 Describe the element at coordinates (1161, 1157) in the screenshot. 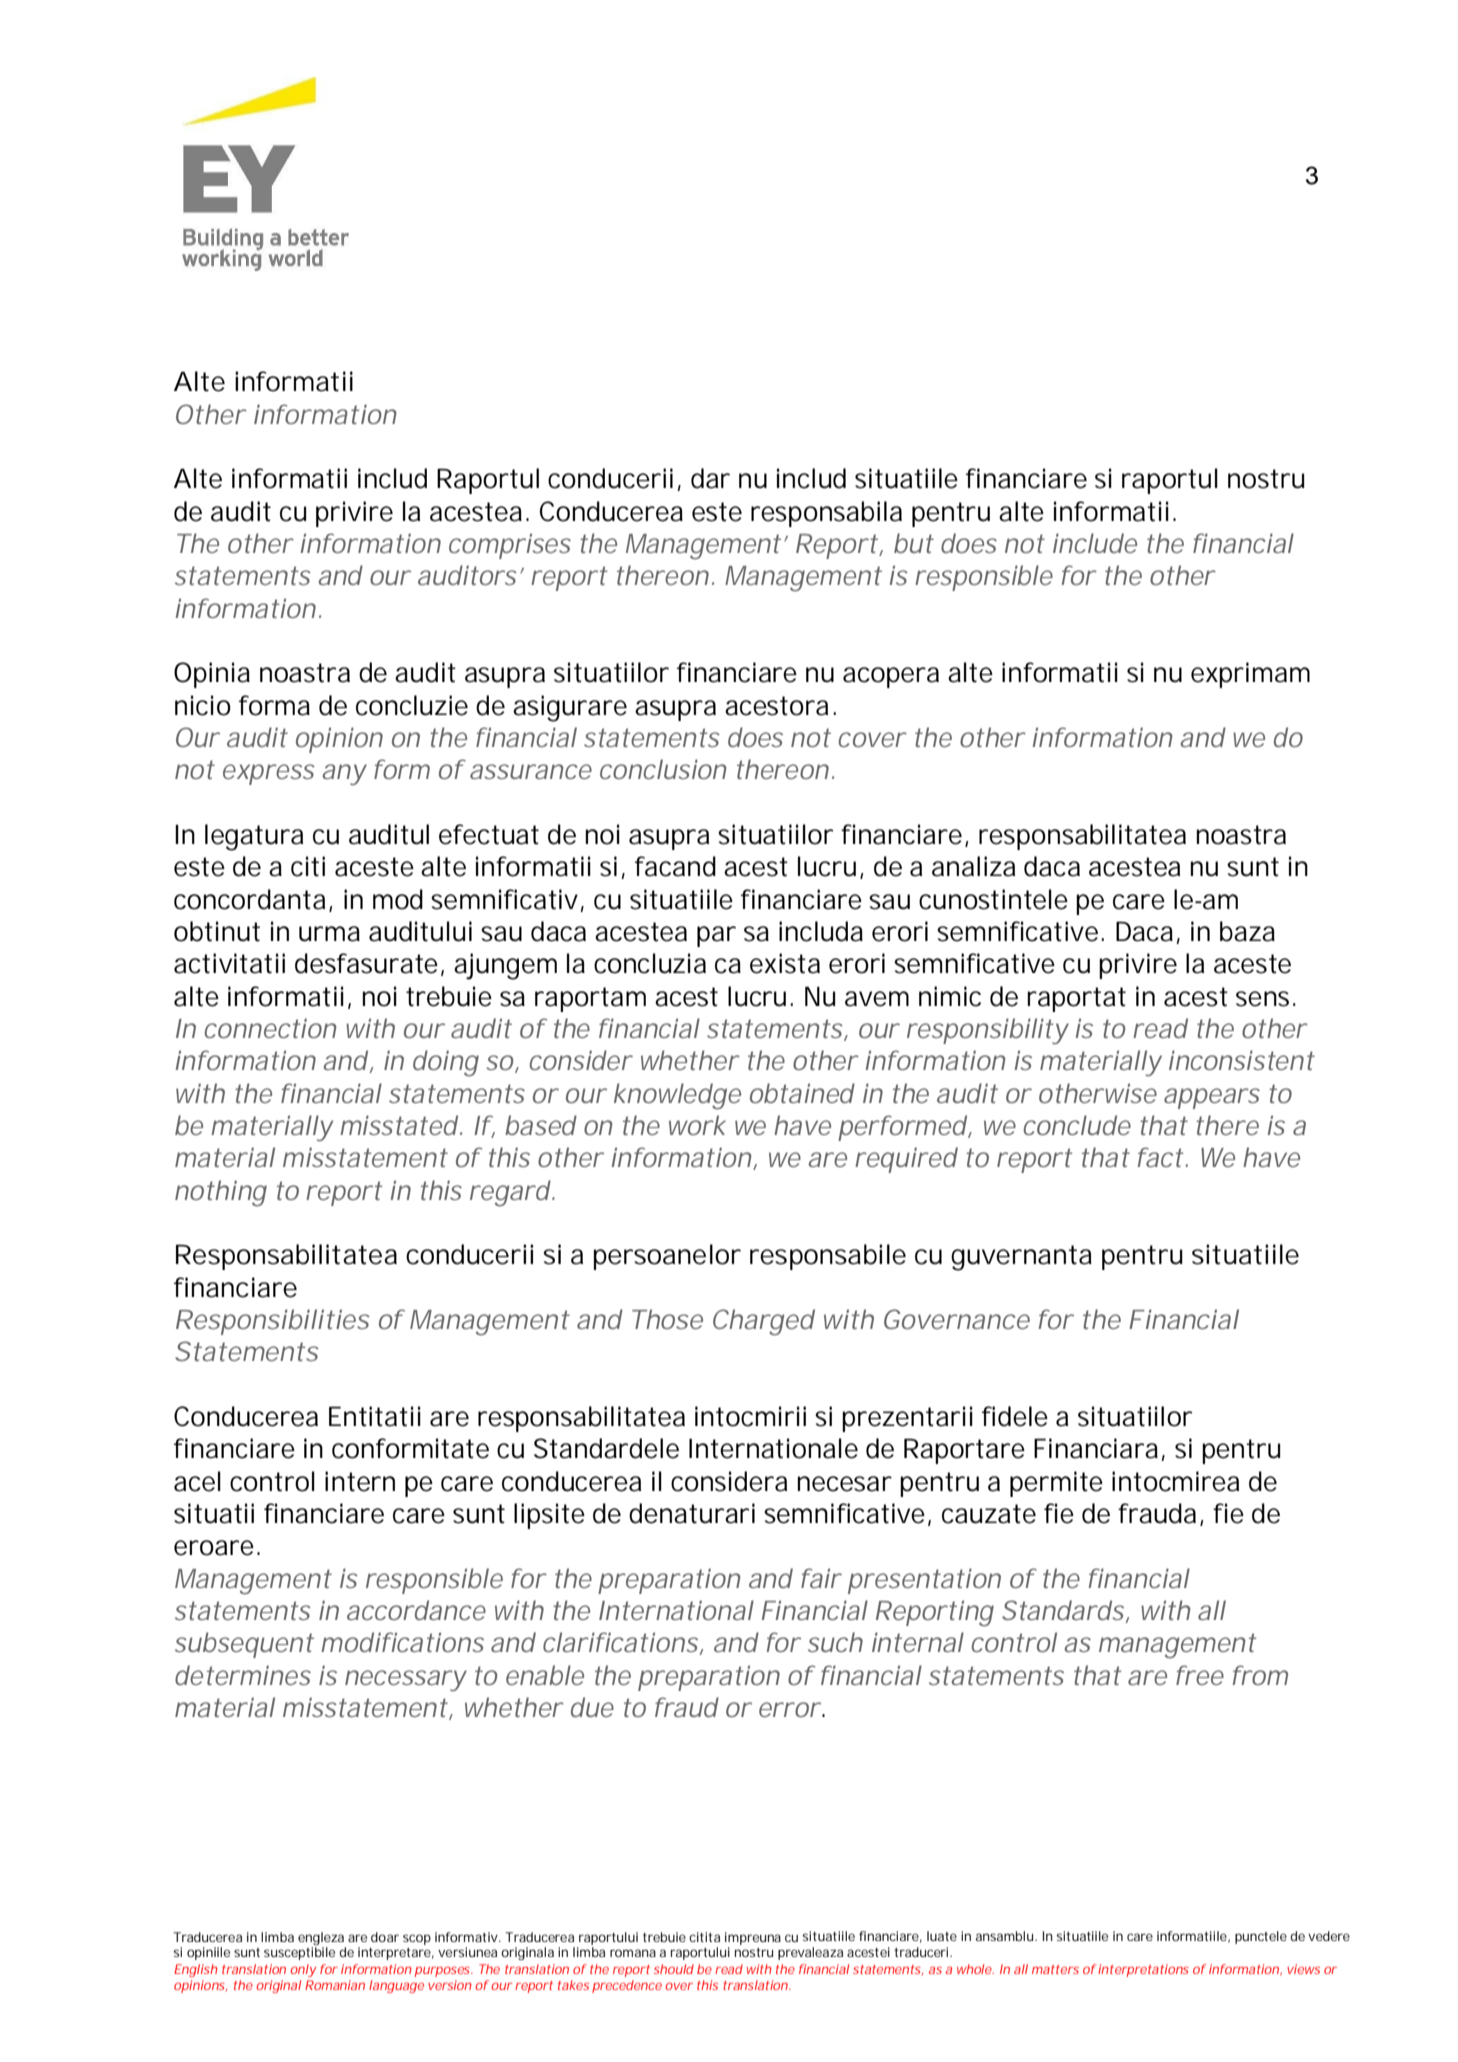

I see `fact` at that location.
